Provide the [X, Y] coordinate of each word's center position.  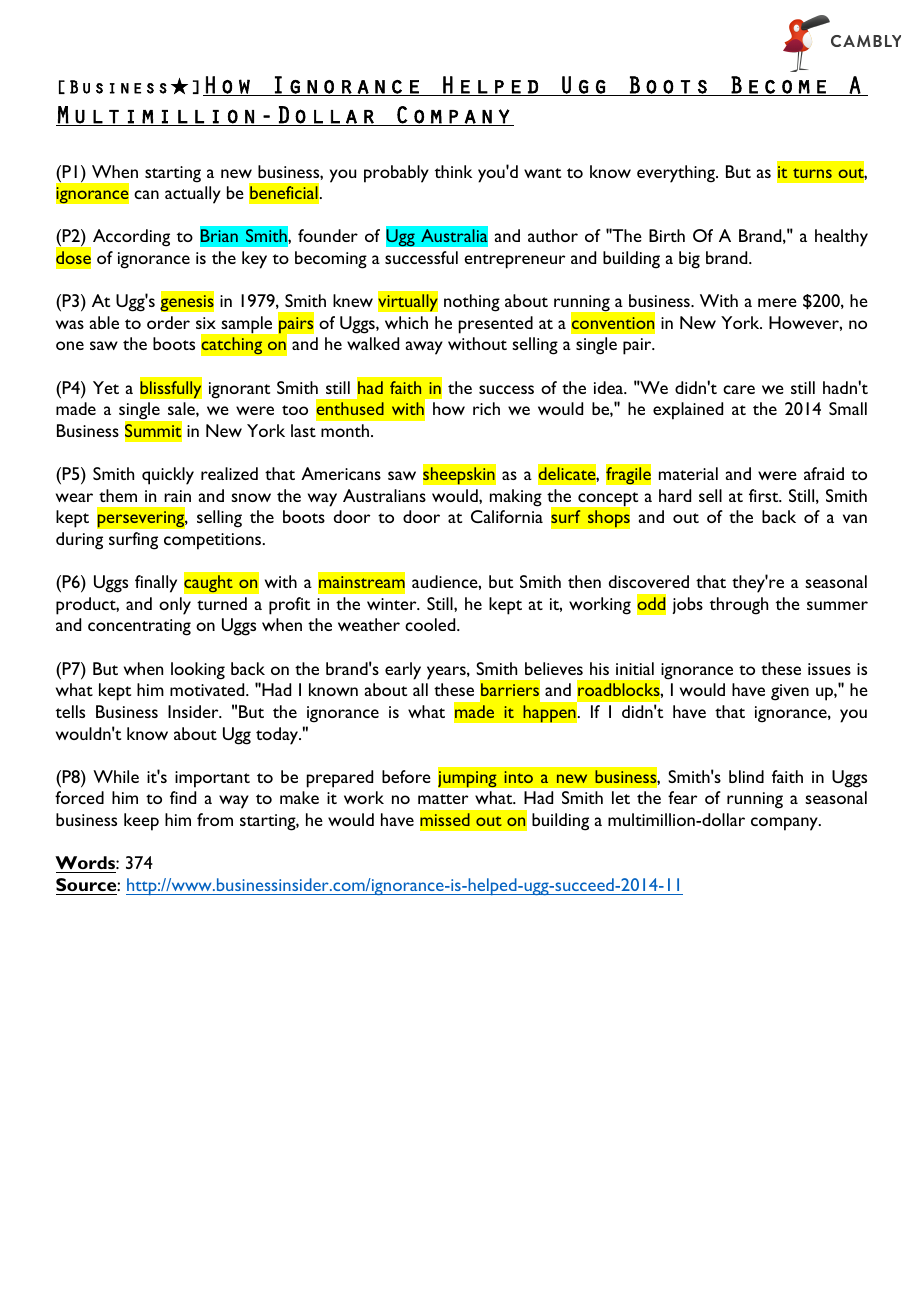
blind [746, 776]
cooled [431, 624]
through [739, 606]
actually [193, 195]
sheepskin [459, 475]
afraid [824, 473]
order [168, 322]
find [183, 797]
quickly [168, 476]
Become [778, 86]
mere [777, 302]
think [453, 171]
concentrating [139, 627]
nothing [472, 303]
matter [443, 799]
